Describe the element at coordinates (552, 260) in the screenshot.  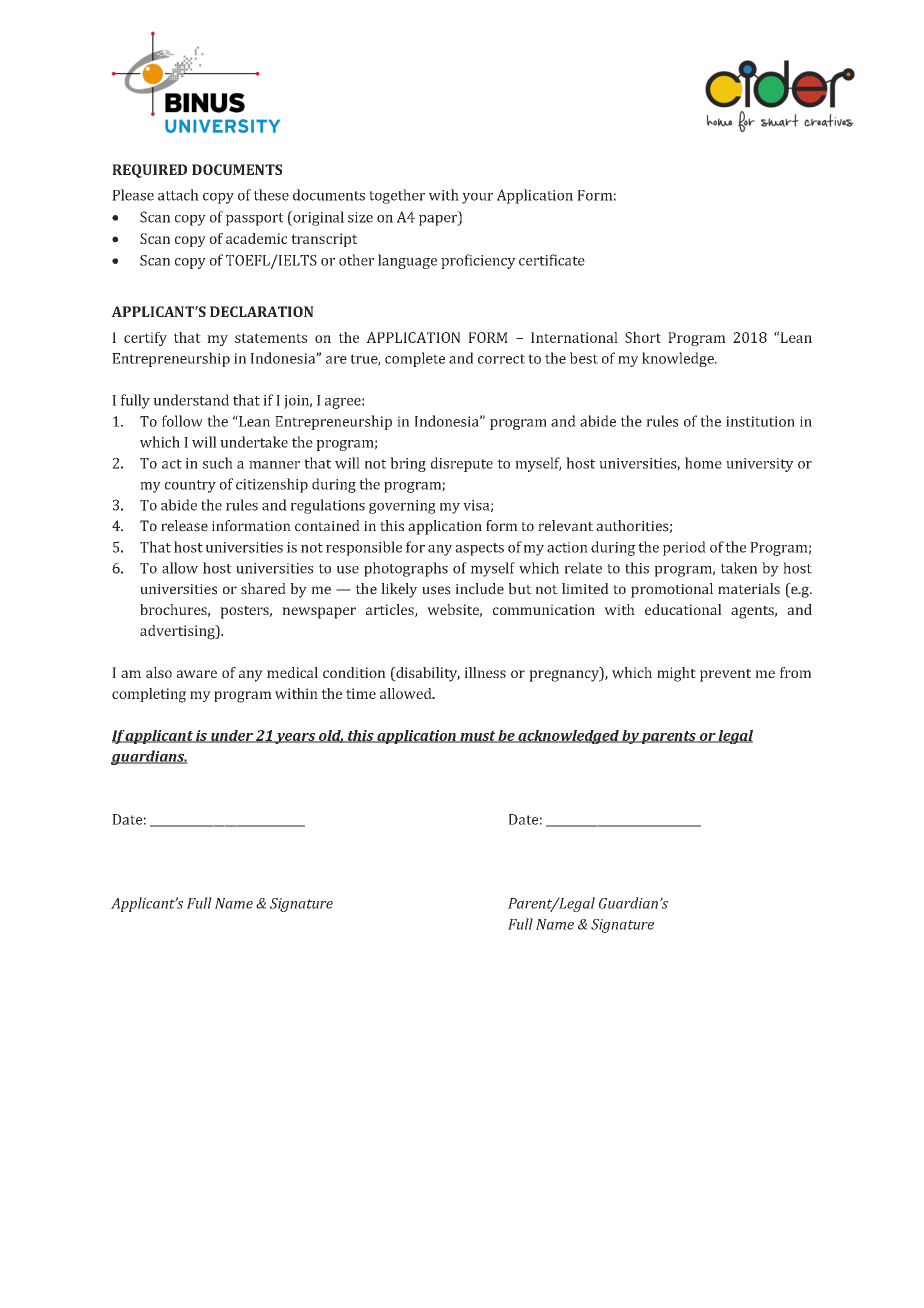
I see `certificate` at that location.
